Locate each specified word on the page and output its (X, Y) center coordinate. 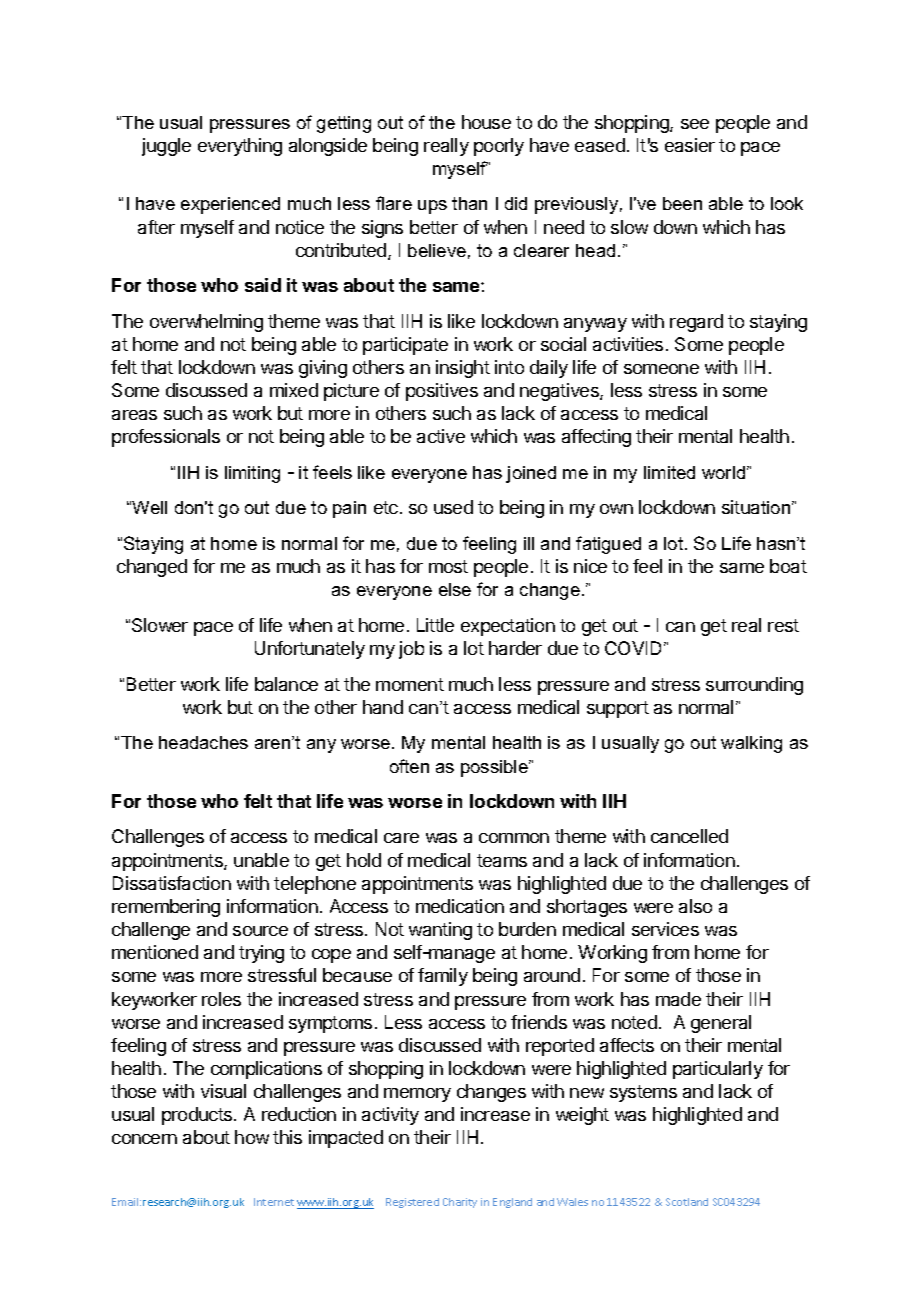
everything (240, 147)
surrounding (754, 686)
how (252, 1137)
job (411, 650)
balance (286, 684)
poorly (499, 147)
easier (690, 145)
